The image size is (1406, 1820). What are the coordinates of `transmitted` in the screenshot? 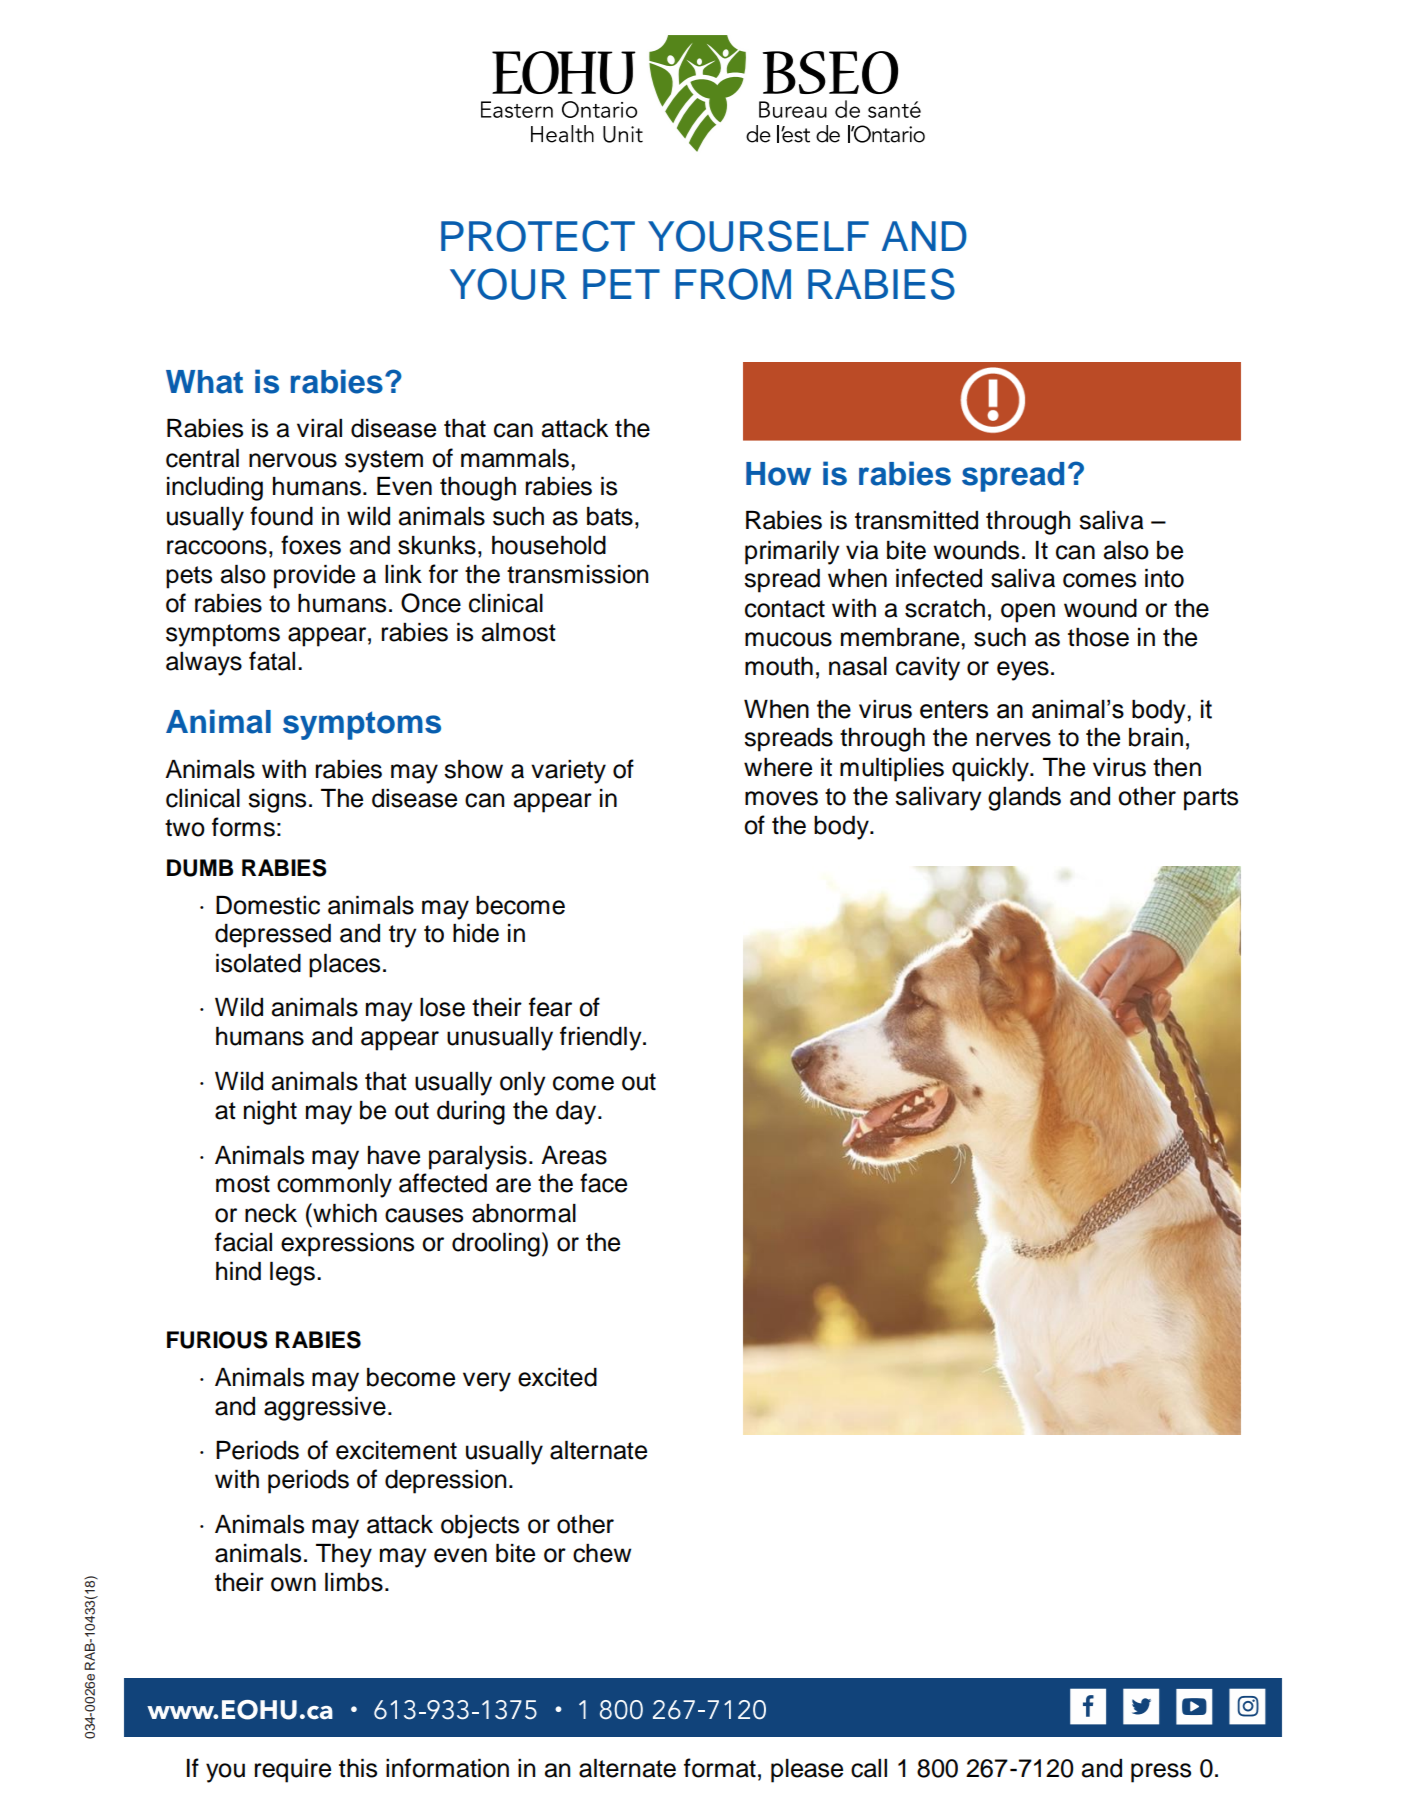 It's located at (916, 520).
